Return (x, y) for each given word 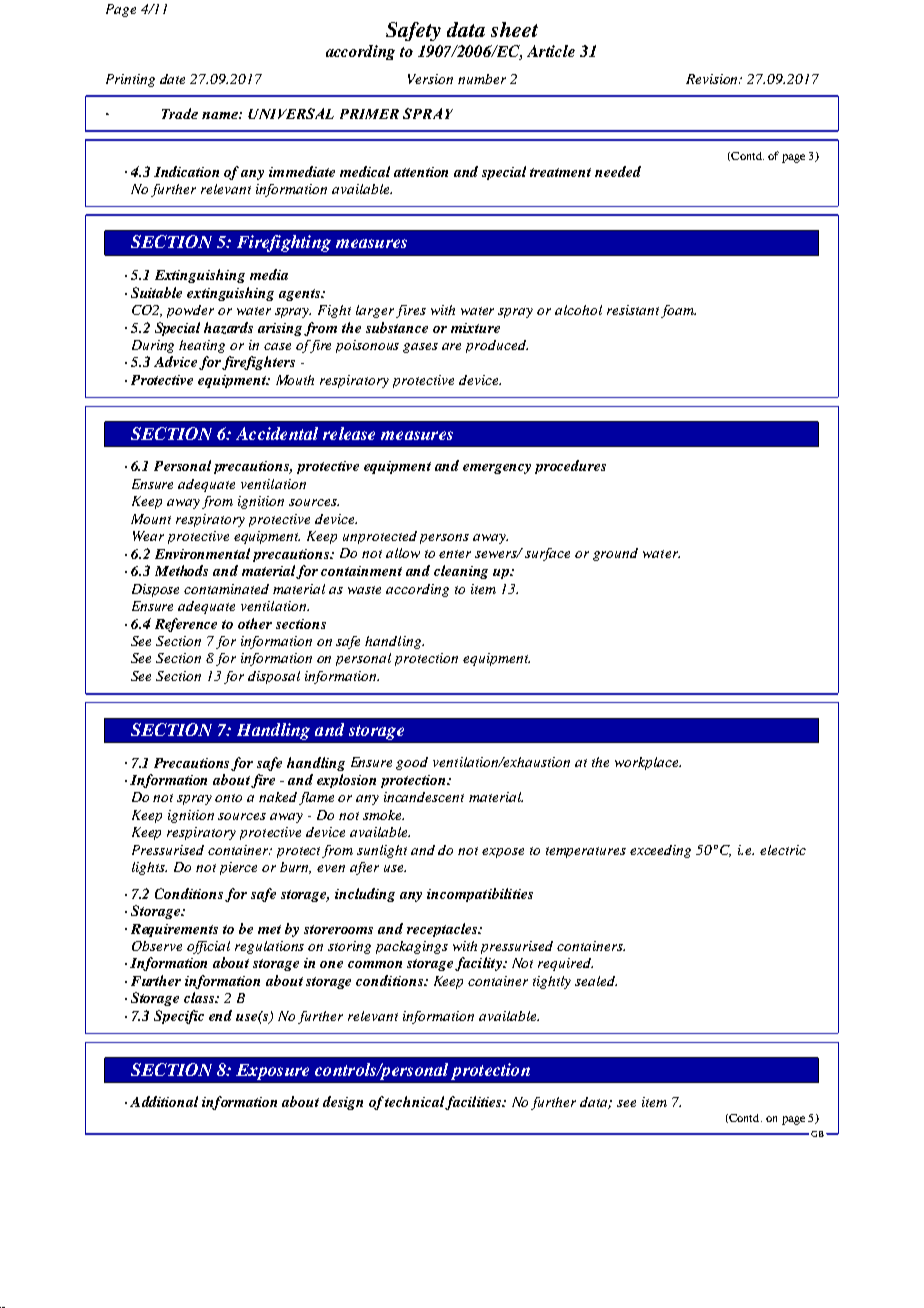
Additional (164, 1101)
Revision (713, 79)
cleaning (461, 572)
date (172, 79)
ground (615, 554)
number (482, 79)
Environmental (202, 553)
